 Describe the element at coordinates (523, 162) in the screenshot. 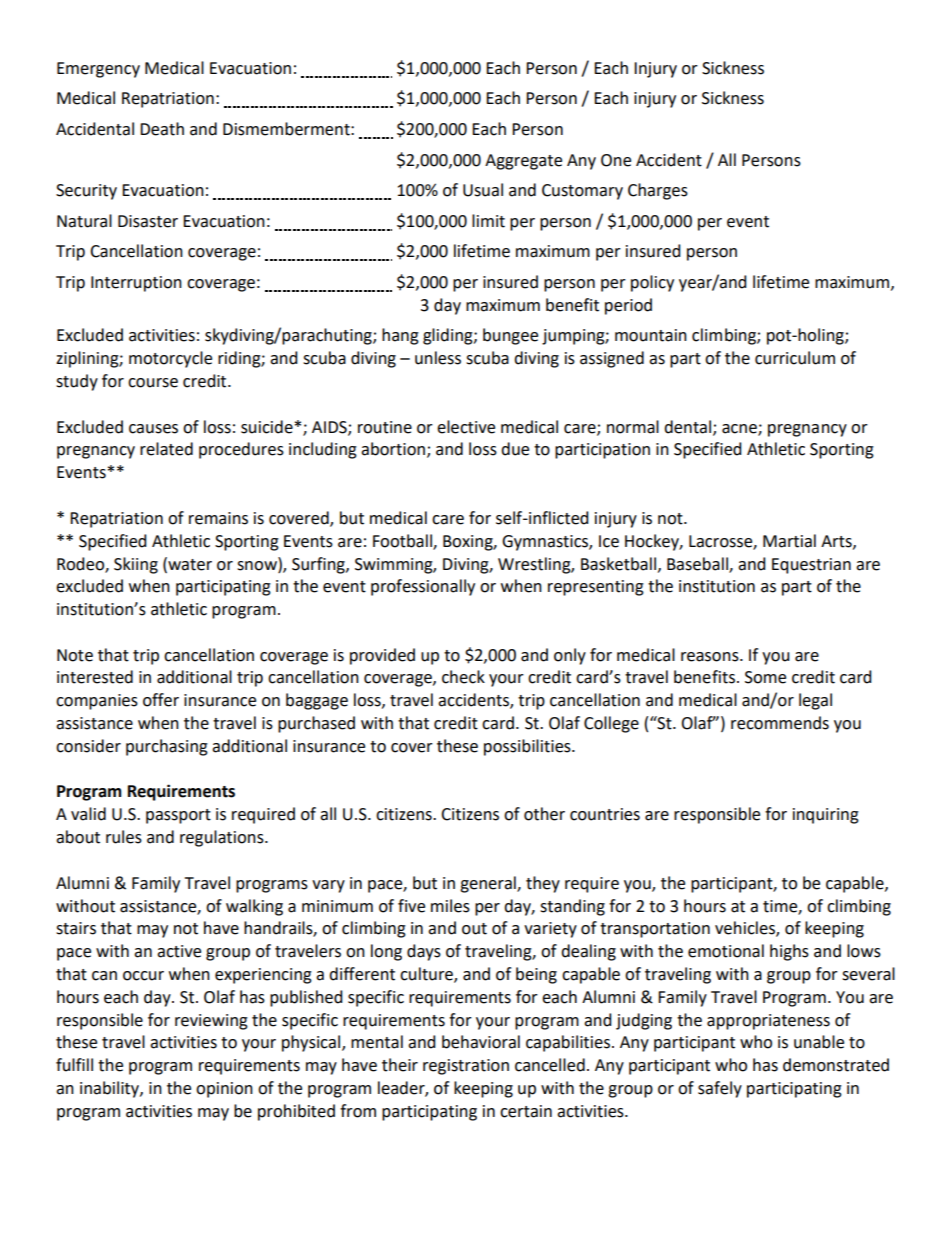

I see `Aggregate` at that location.
